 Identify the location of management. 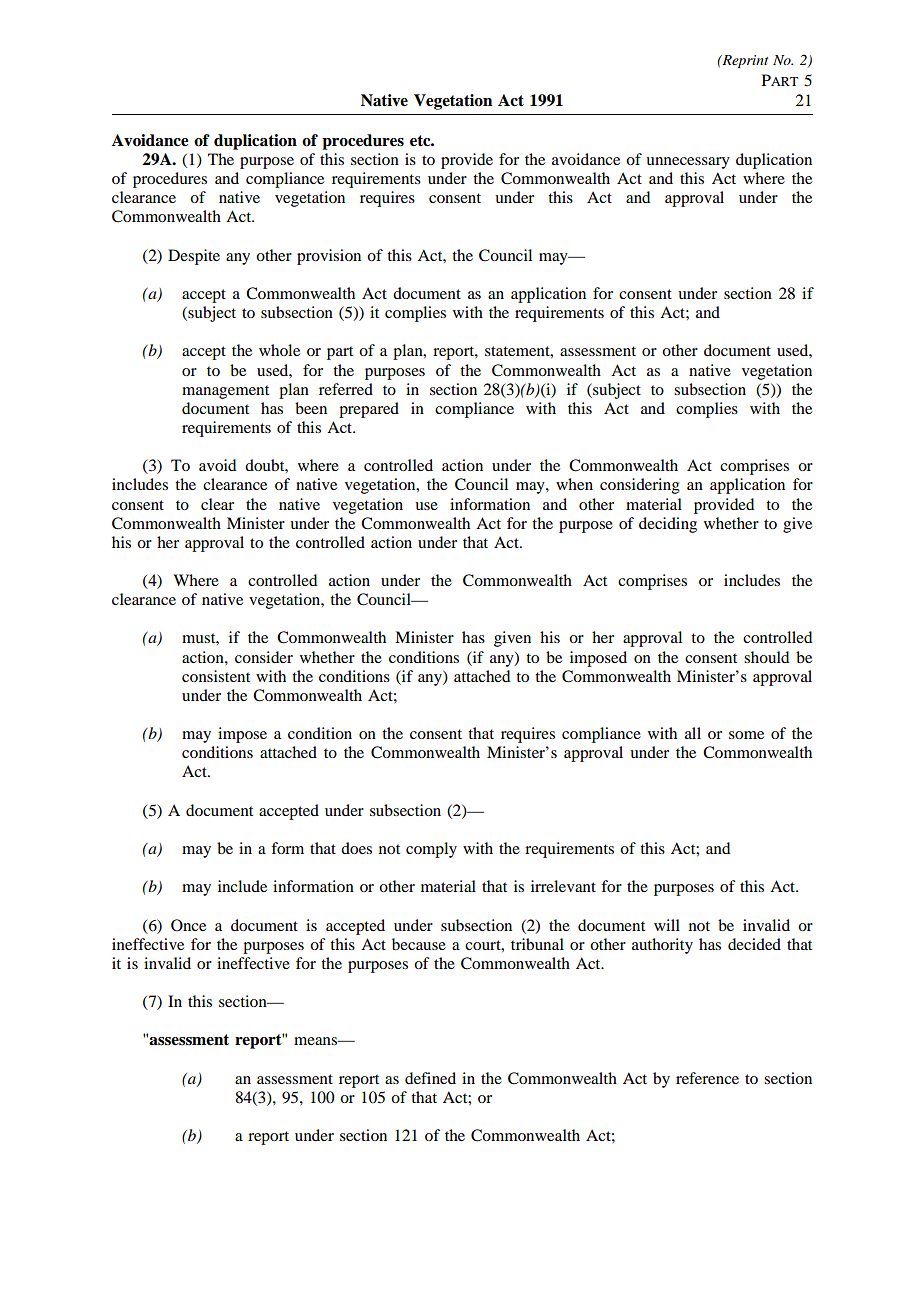
(225, 392).
